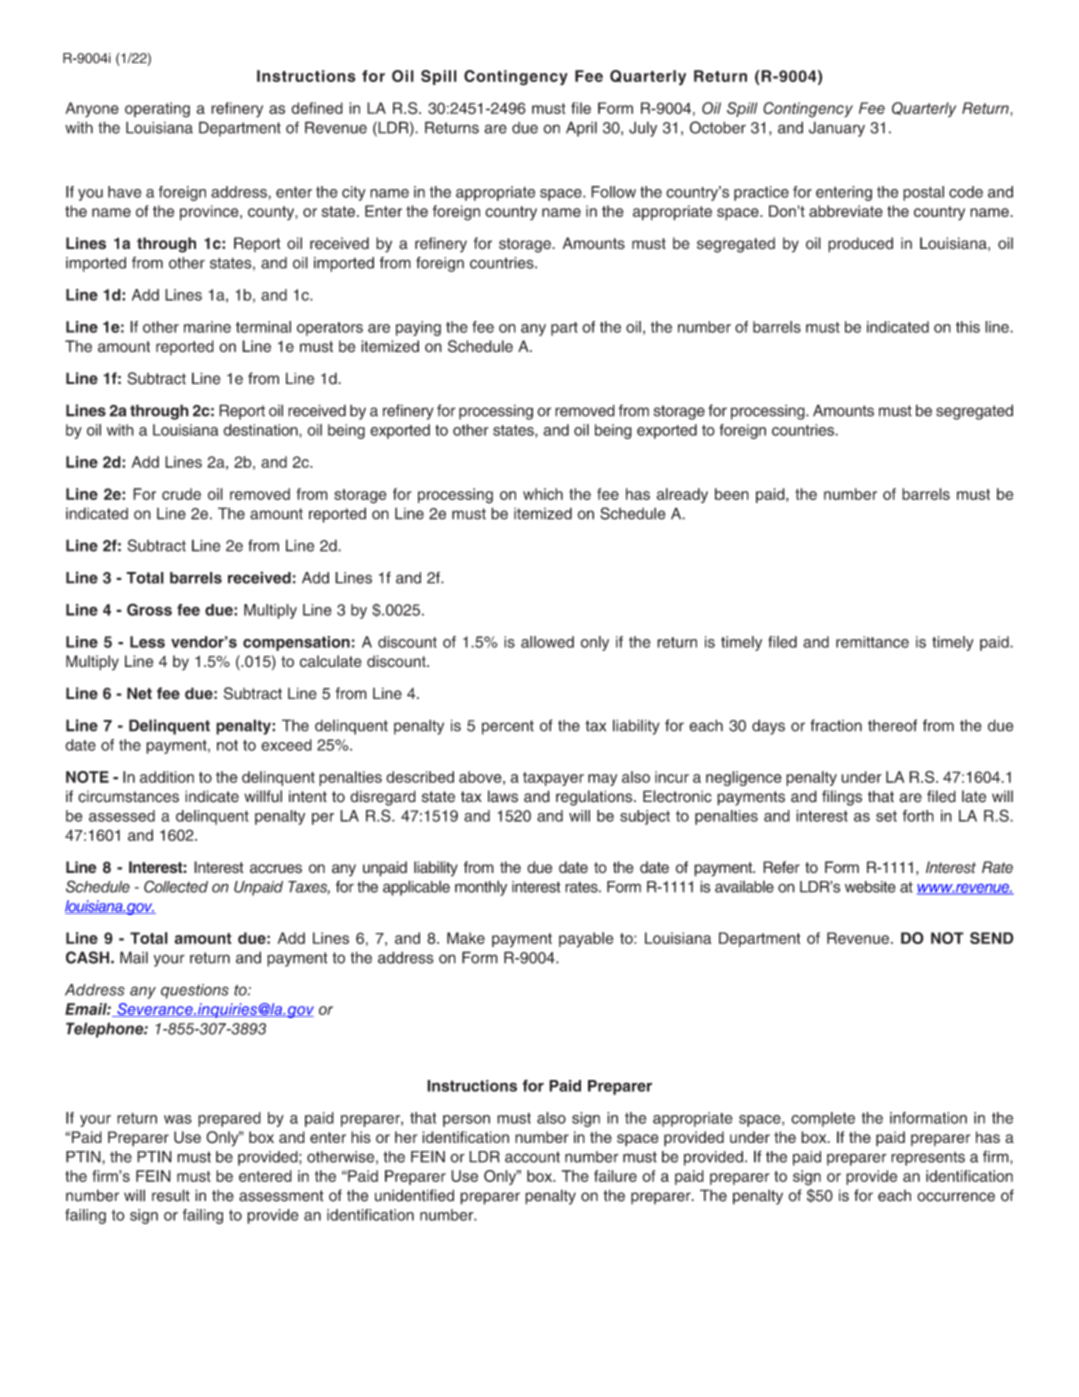  I want to click on result, so click(171, 1195).
